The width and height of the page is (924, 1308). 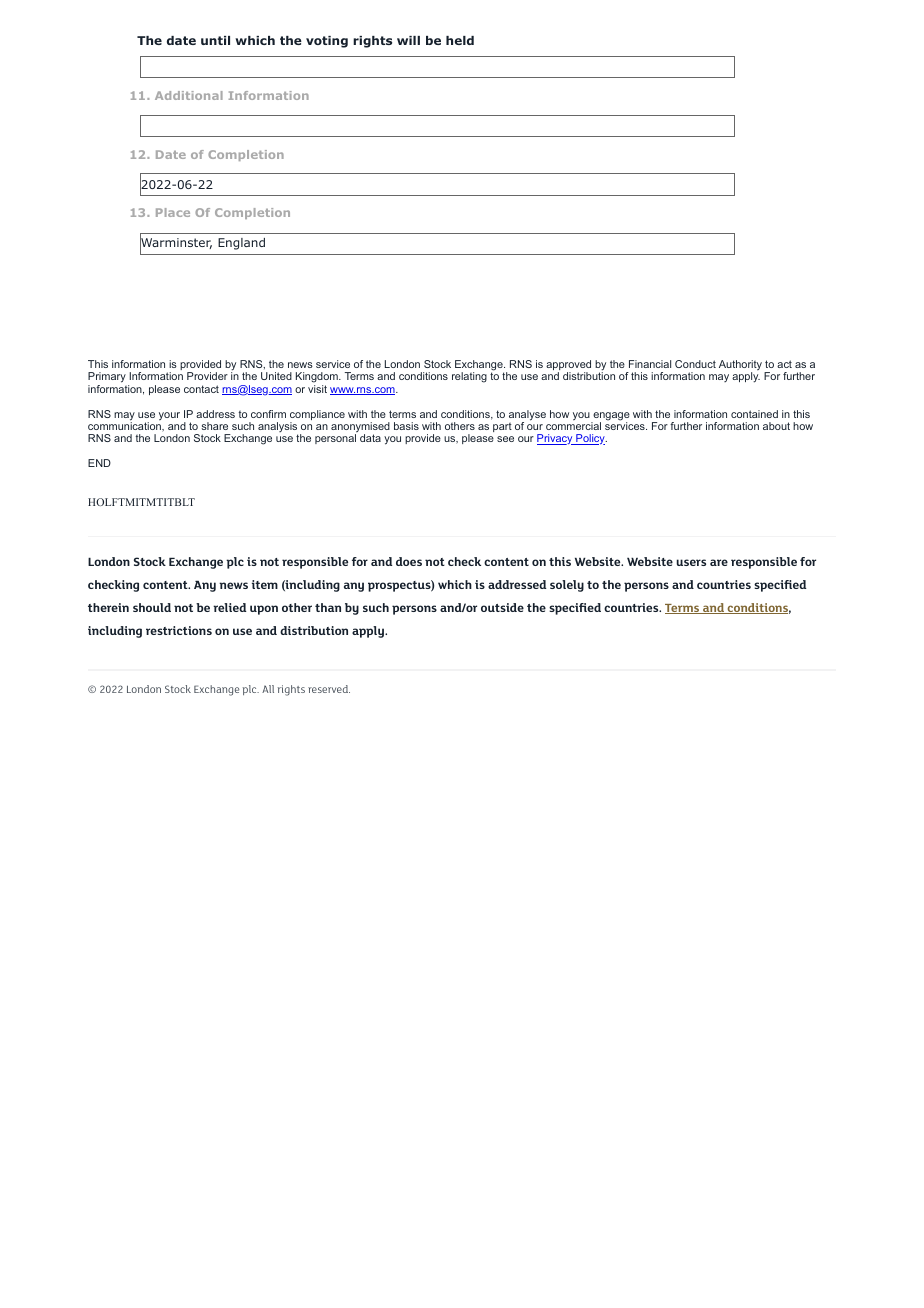 What do you see at coordinates (408, 40) in the page?
I see `will` at bounding box center [408, 40].
